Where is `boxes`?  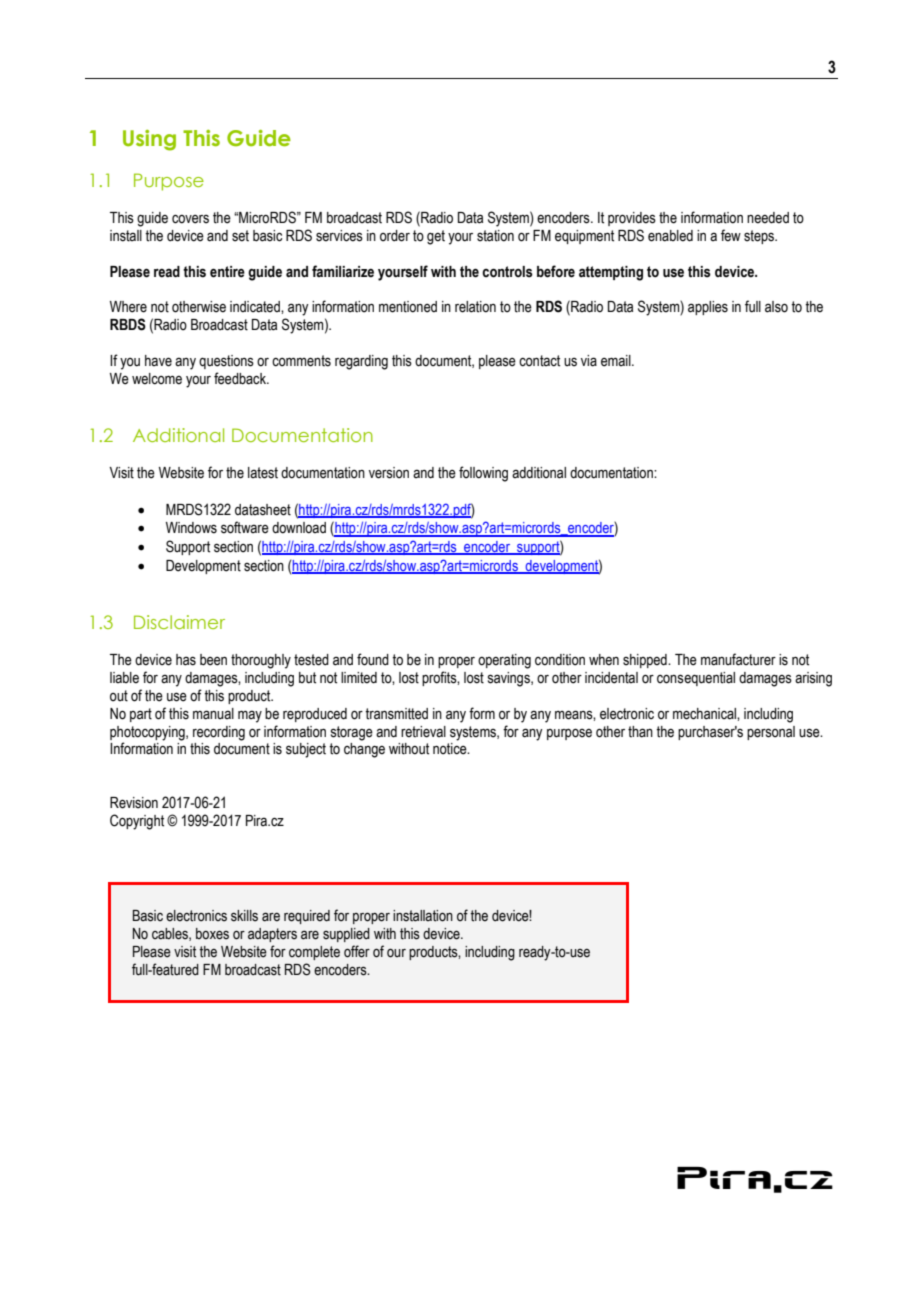
boxes is located at coordinates (212, 934).
